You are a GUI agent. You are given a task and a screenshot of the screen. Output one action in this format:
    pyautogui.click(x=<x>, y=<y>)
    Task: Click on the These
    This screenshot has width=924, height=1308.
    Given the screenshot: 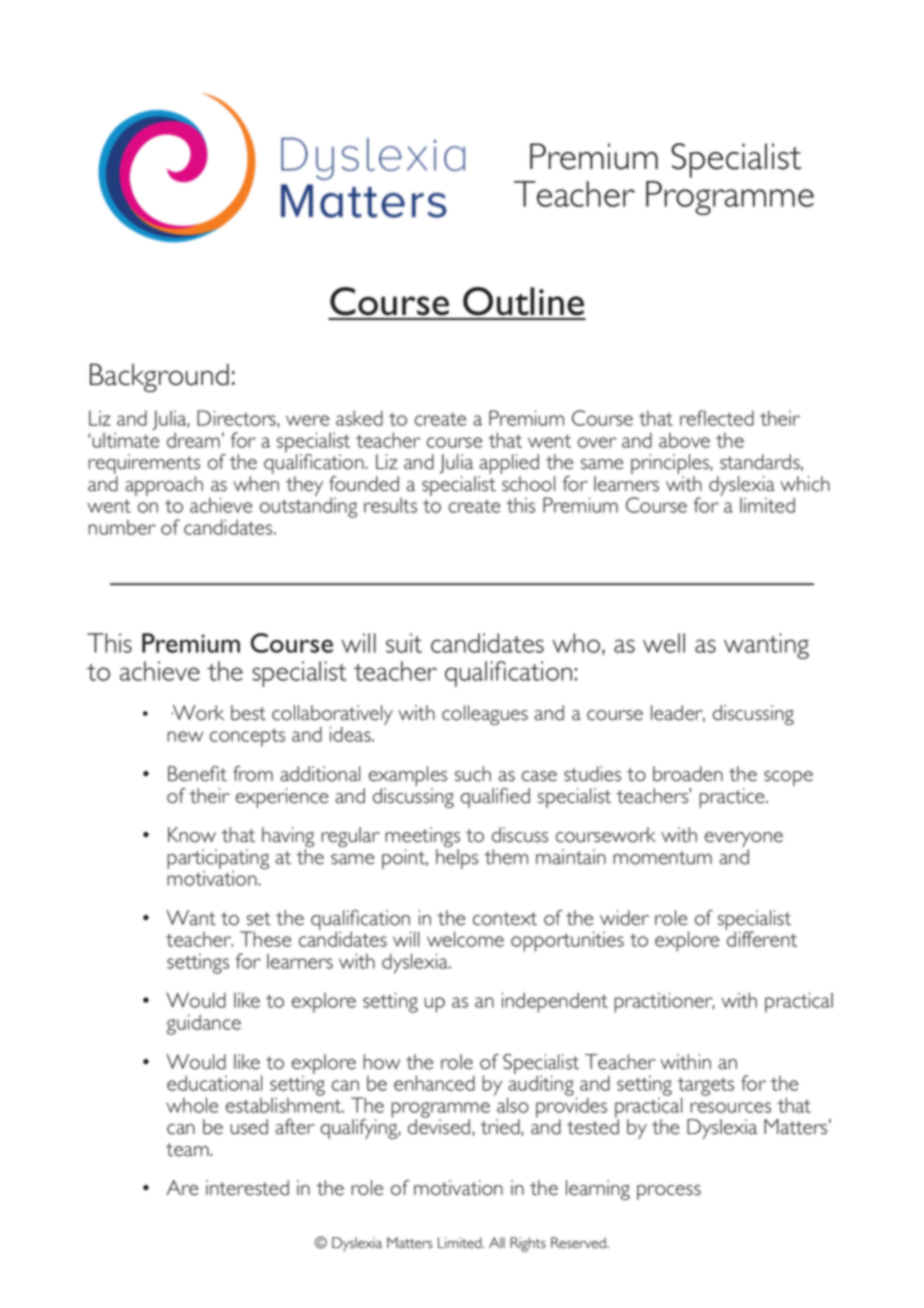 What is the action you would take?
    pyautogui.click(x=265, y=939)
